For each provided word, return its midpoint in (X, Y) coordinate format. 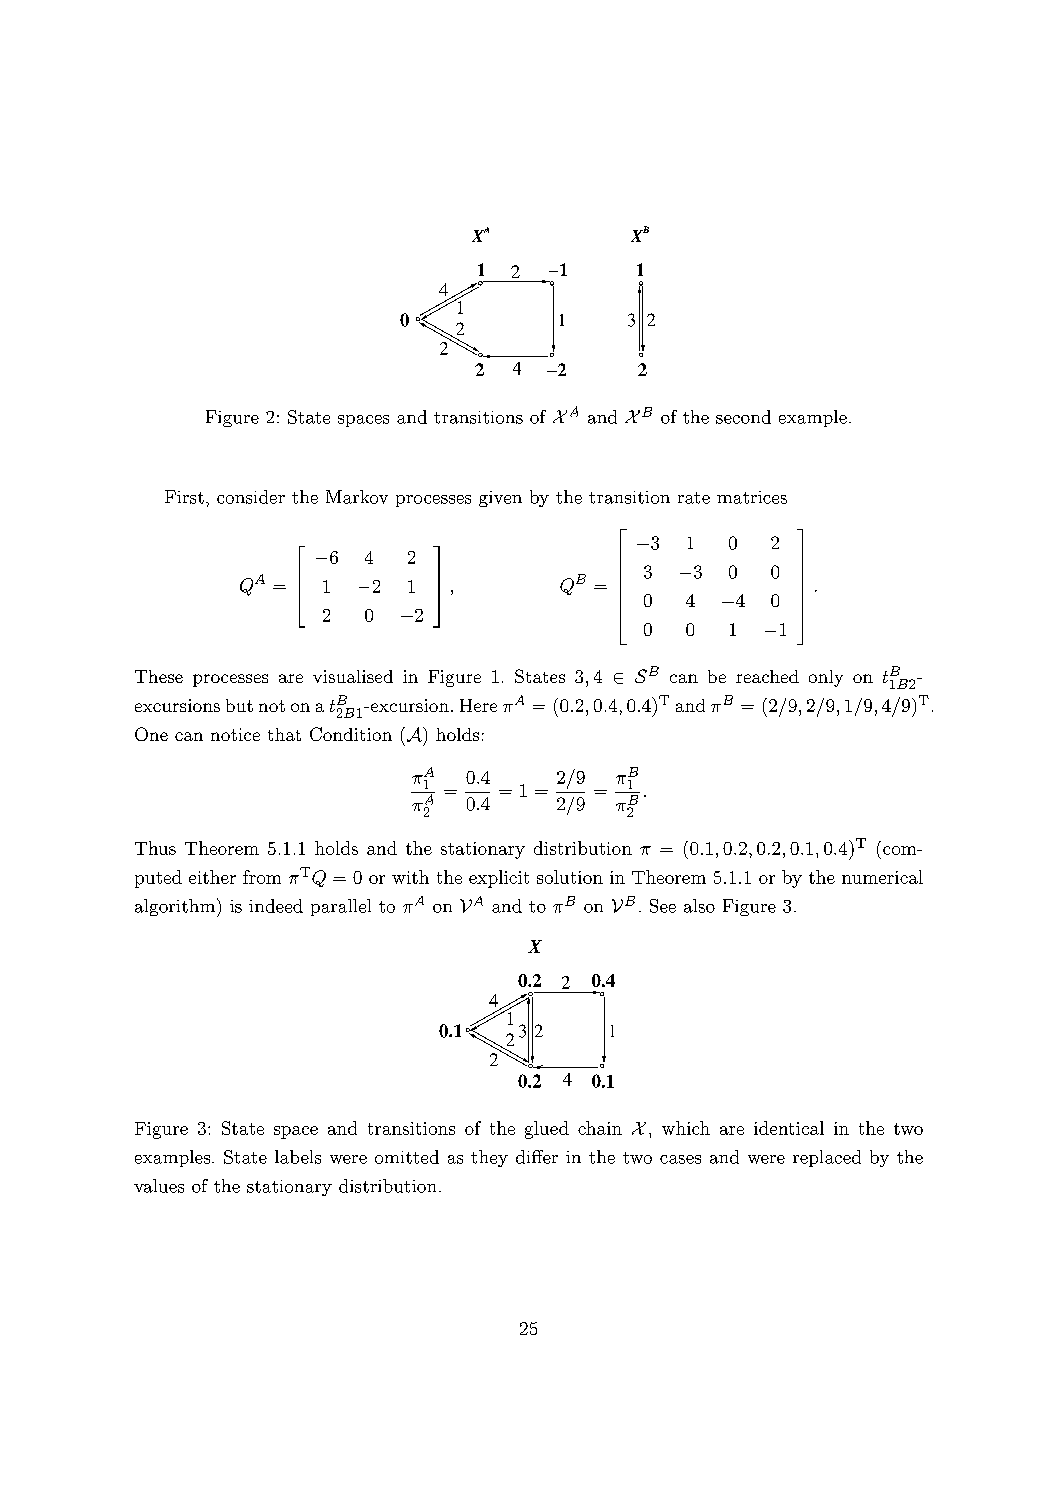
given (500, 499)
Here (478, 705)
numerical (882, 877)
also (699, 906)
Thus (155, 848)
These (159, 676)
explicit (499, 879)
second (743, 417)
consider (251, 497)
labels (298, 1157)
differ (537, 1157)
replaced (827, 1158)
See (663, 906)
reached (767, 676)
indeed (276, 906)
